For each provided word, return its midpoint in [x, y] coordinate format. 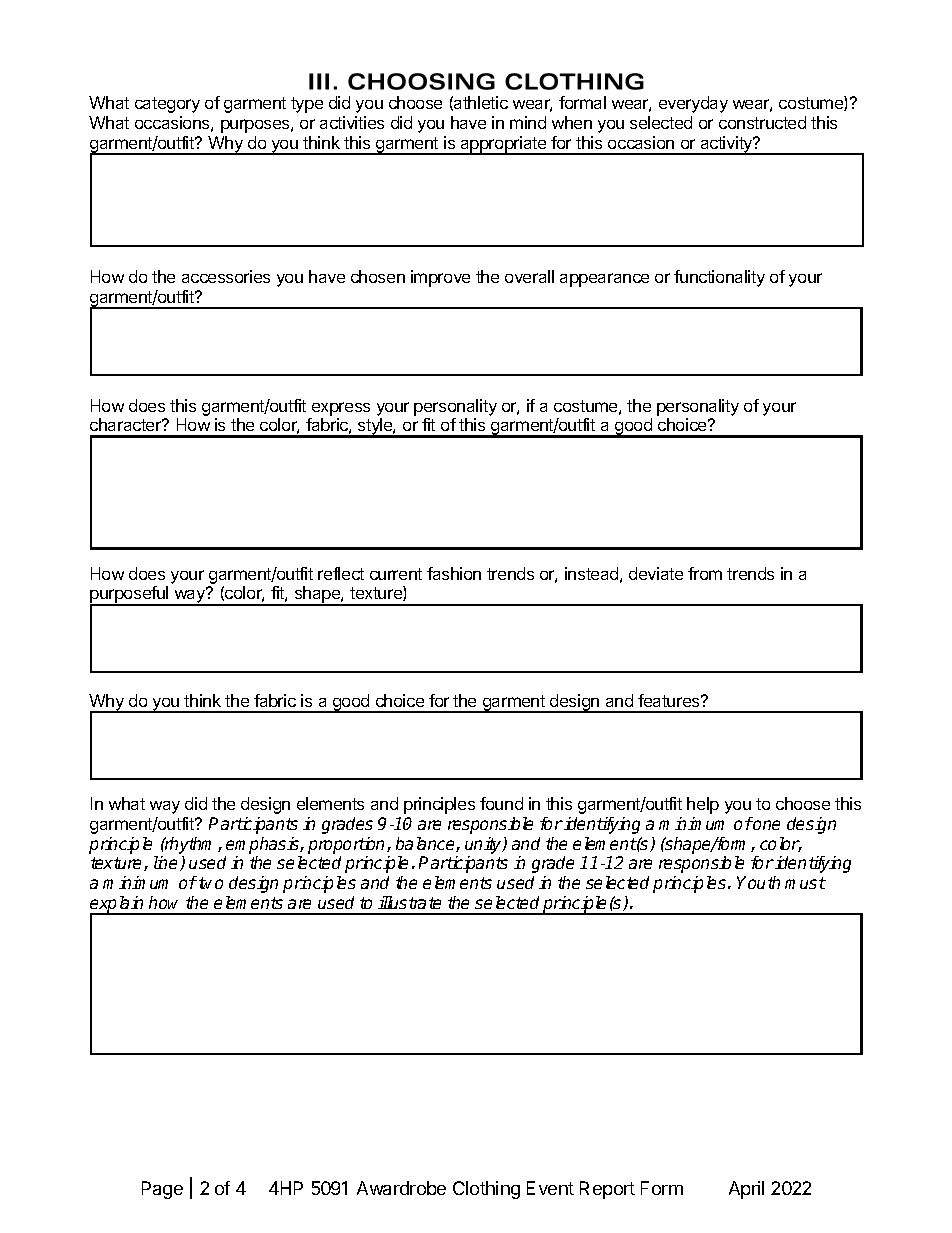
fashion [454, 573]
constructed [762, 122]
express [341, 409]
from [705, 573]
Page [162, 1190]
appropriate [504, 145]
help [703, 805]
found [501, 803]
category [167, 105]
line [167, 863]
